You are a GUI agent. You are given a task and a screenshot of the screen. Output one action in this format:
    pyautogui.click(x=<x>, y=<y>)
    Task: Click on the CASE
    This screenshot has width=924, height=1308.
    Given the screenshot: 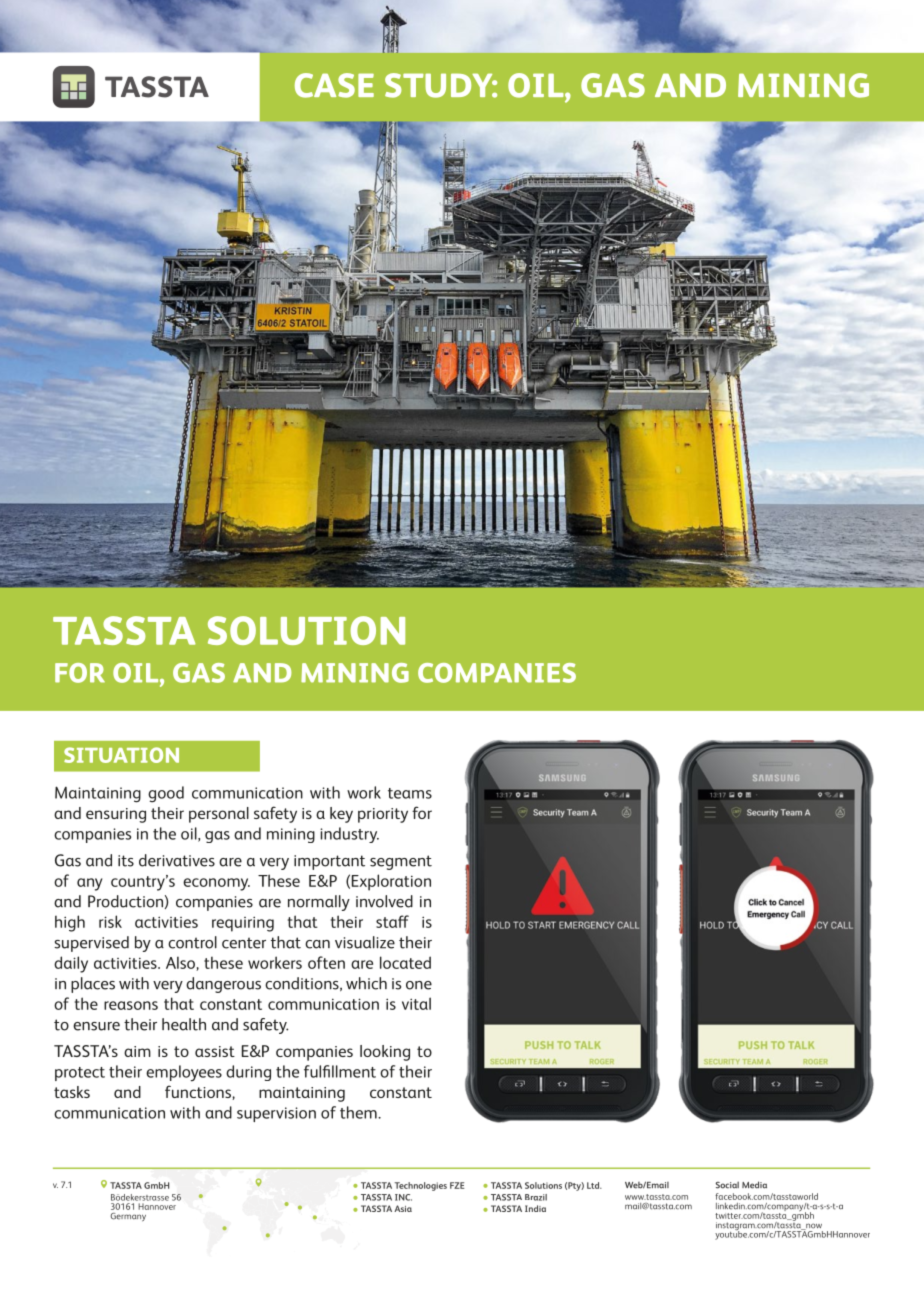 What is the action you would take?
    pyautogui.click(x=334, y=85)
